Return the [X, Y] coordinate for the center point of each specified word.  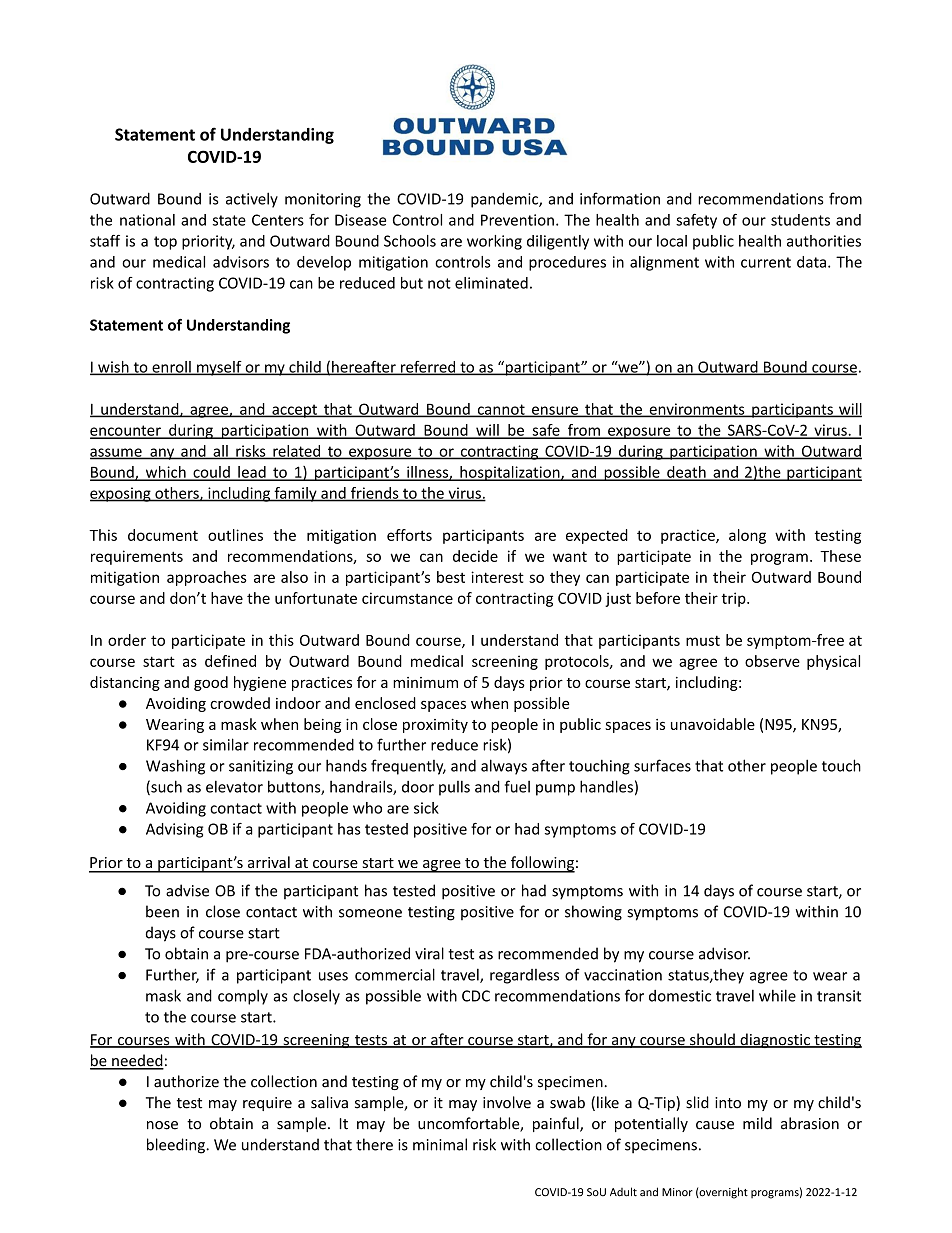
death [685, 473]
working [494, 242]
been [162, 911]
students [800, 220]
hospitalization [509, 473]
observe [772, 661]
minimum [425, 682]
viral [429, 953]
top [165, 243]
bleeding [177, 1146]
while [777, 995]
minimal [440, 1144]
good [211, 683]
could [211, 473]
